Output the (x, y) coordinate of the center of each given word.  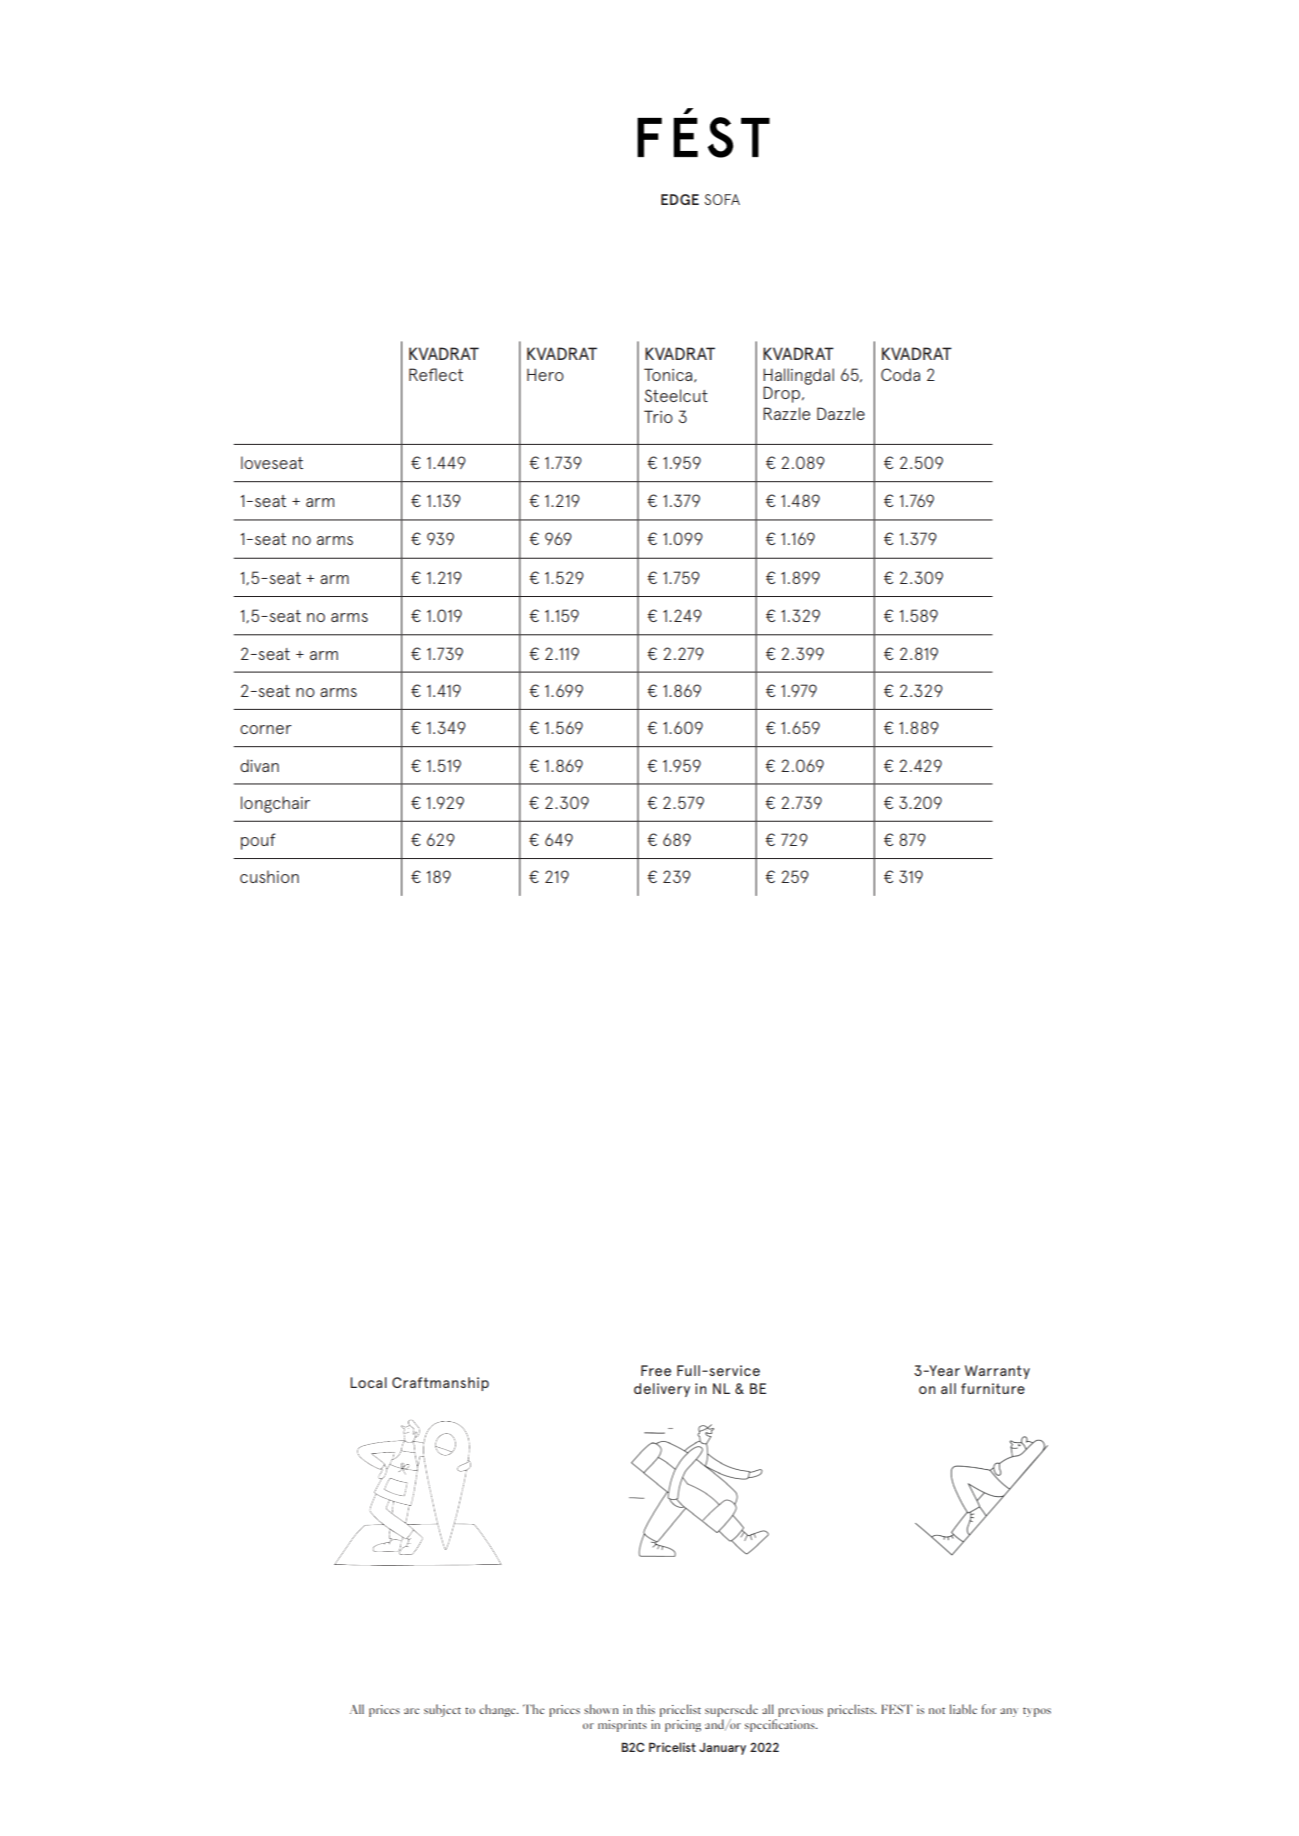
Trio (658, 416)
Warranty (997, 1372)
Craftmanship (440, 1384)
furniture (993, 1388)
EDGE (680, 199)
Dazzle (841, 413)
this (646, 1709)
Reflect (436, 374)
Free (656, 1370)
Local (368, 1382)
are (411, 1711)
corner (266, 729)
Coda (900, 374)
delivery (662, 1390)
